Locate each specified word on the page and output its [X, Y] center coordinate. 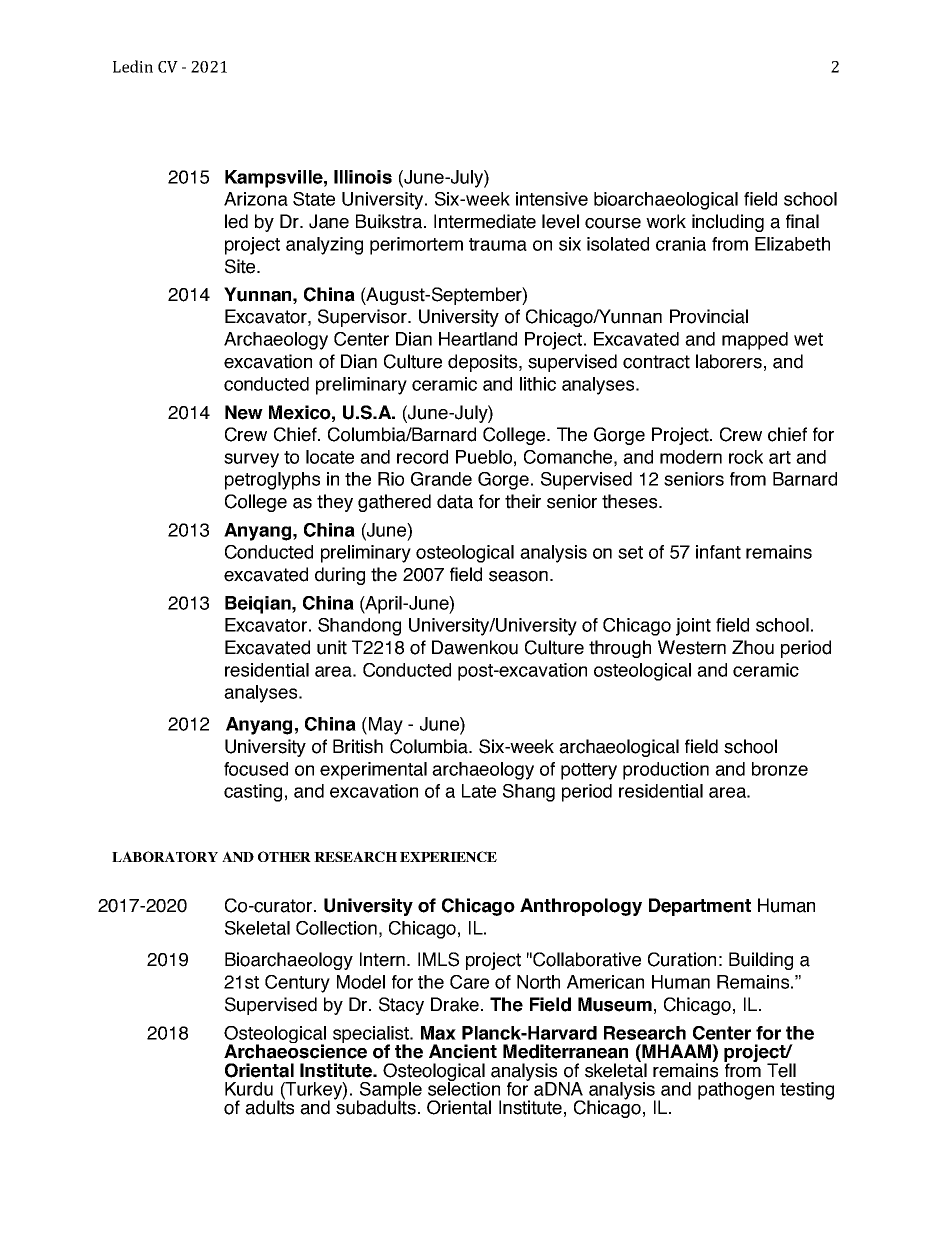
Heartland [478, 339]
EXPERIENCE [448, 856]
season [518, 576]
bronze [780, 769]
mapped [755, 341]
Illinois [363, 177]
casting [253, 793]
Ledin [133, 66]
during [340, 576]
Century [297, 984]
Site [241, 266]
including [728, 223]
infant [718, 552]
